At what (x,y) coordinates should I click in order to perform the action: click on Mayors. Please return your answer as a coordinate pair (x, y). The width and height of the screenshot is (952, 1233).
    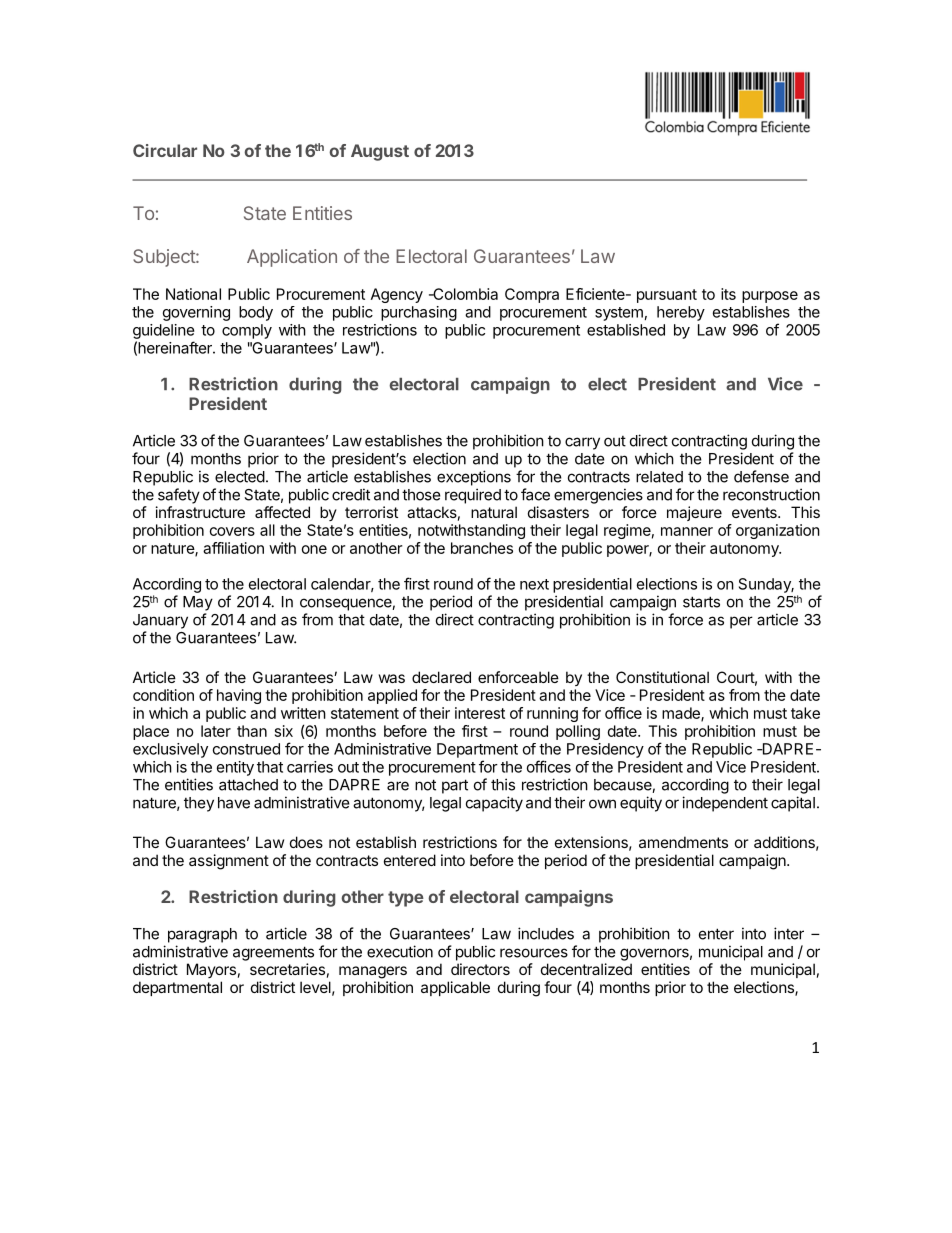
    Looking at the image, I should click on (211, 970).
